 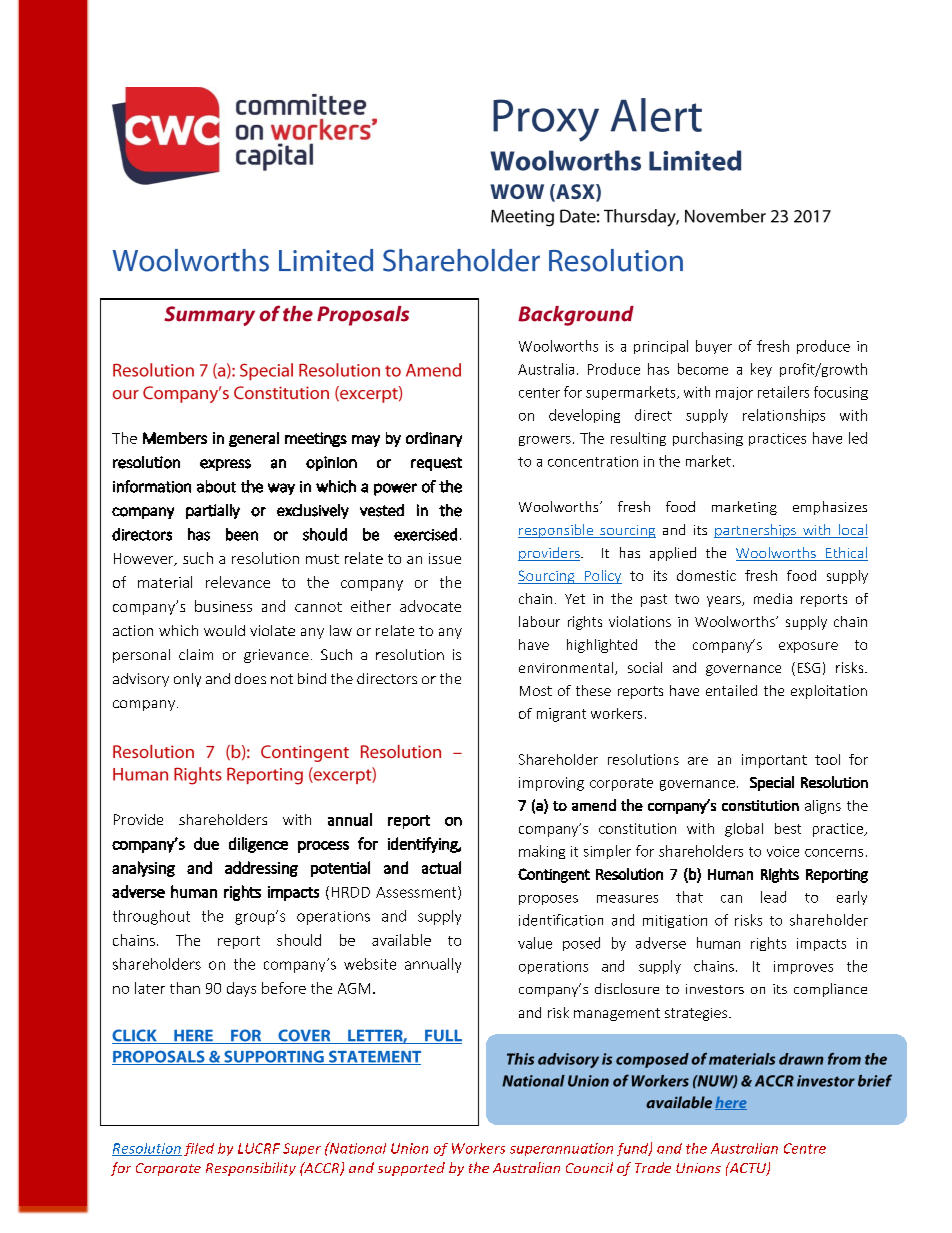 What do you see at coordinates (805, 1148) in the screenshot?
I see `Centre` at bounding box center [805, 1148].
